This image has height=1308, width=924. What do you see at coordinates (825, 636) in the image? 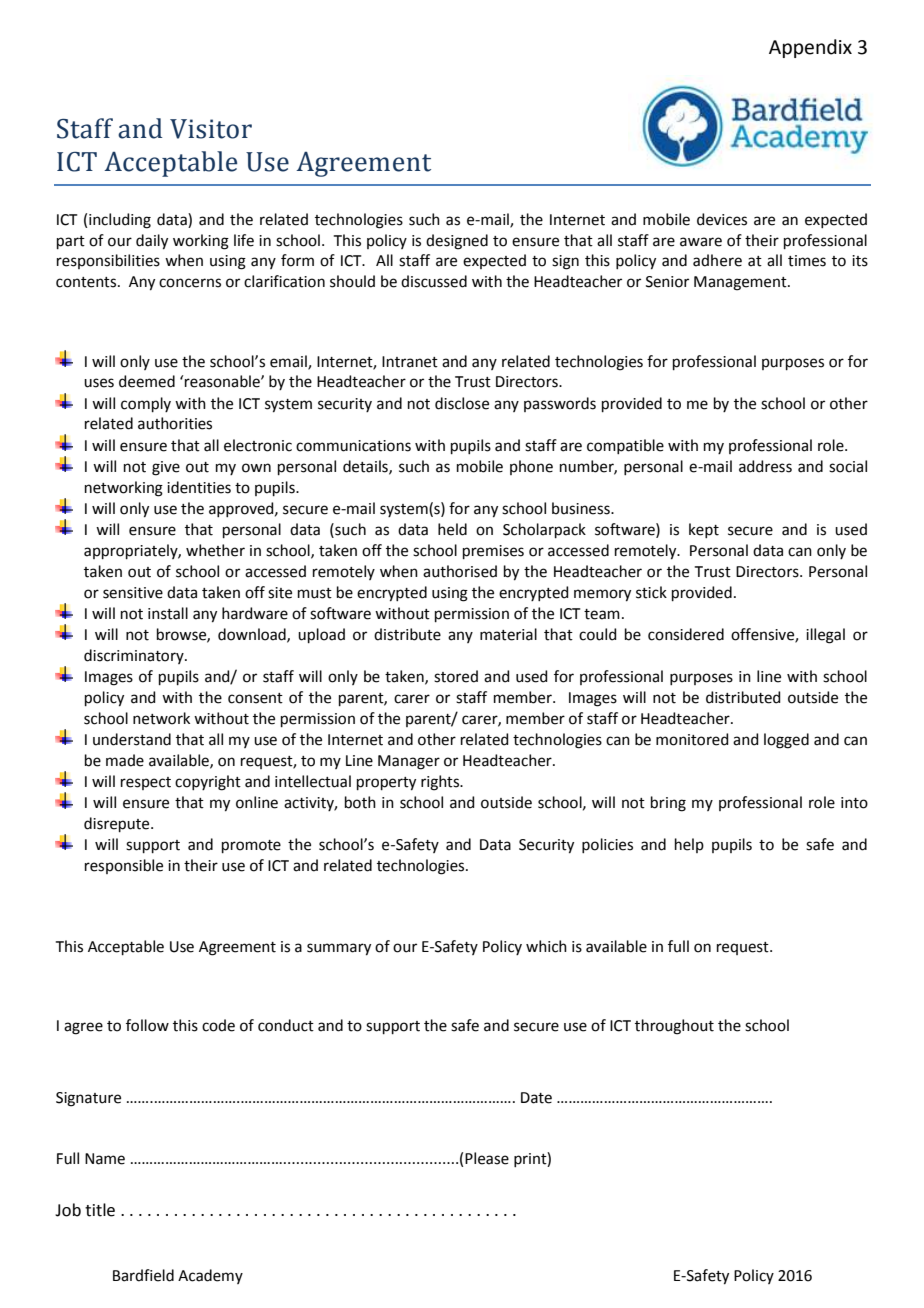
I see `illegal` at bounding box center [825, 636].
